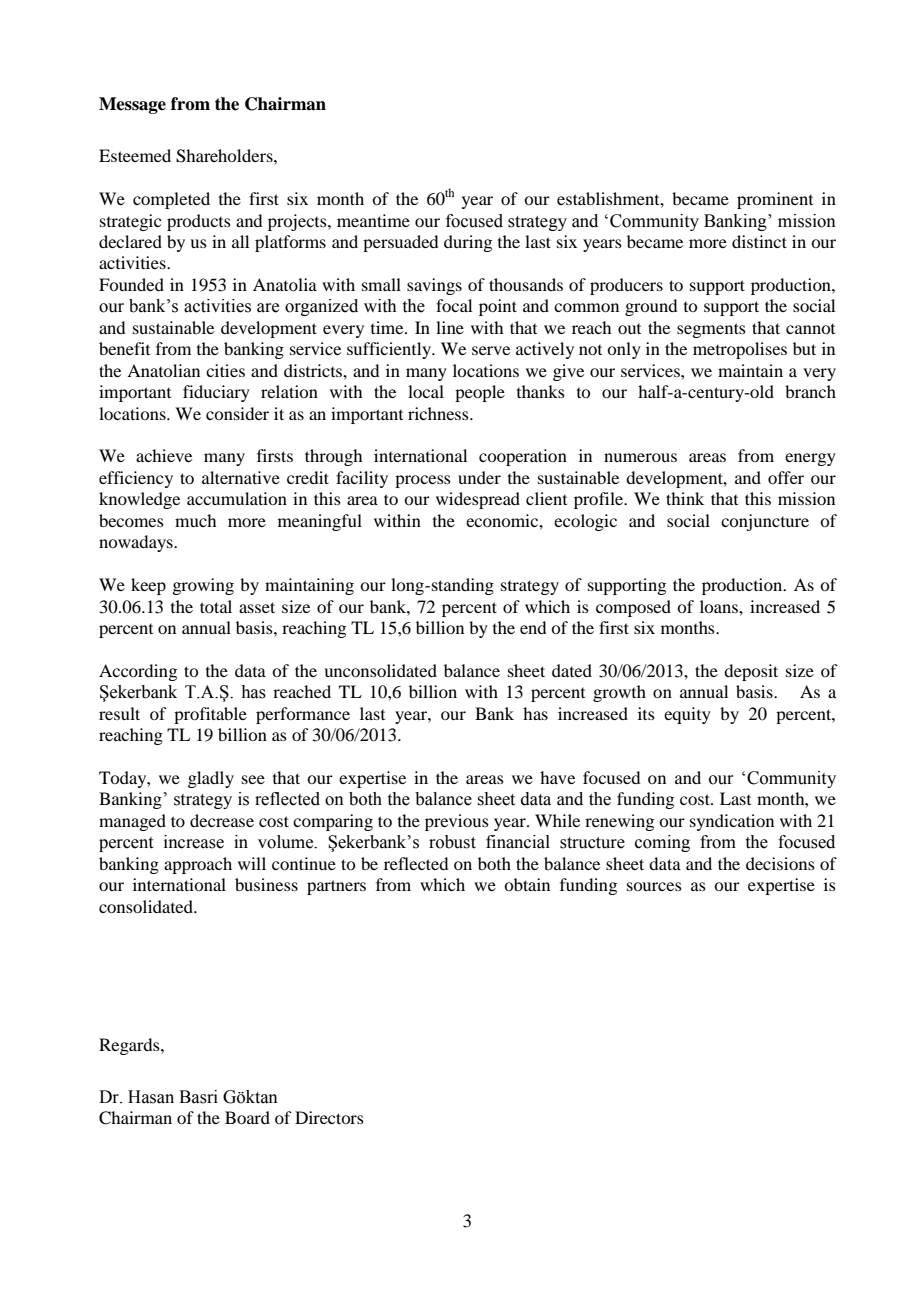 This screenshot has height=1308, width=924. I want to click on Directors, so click(329, 1117).
